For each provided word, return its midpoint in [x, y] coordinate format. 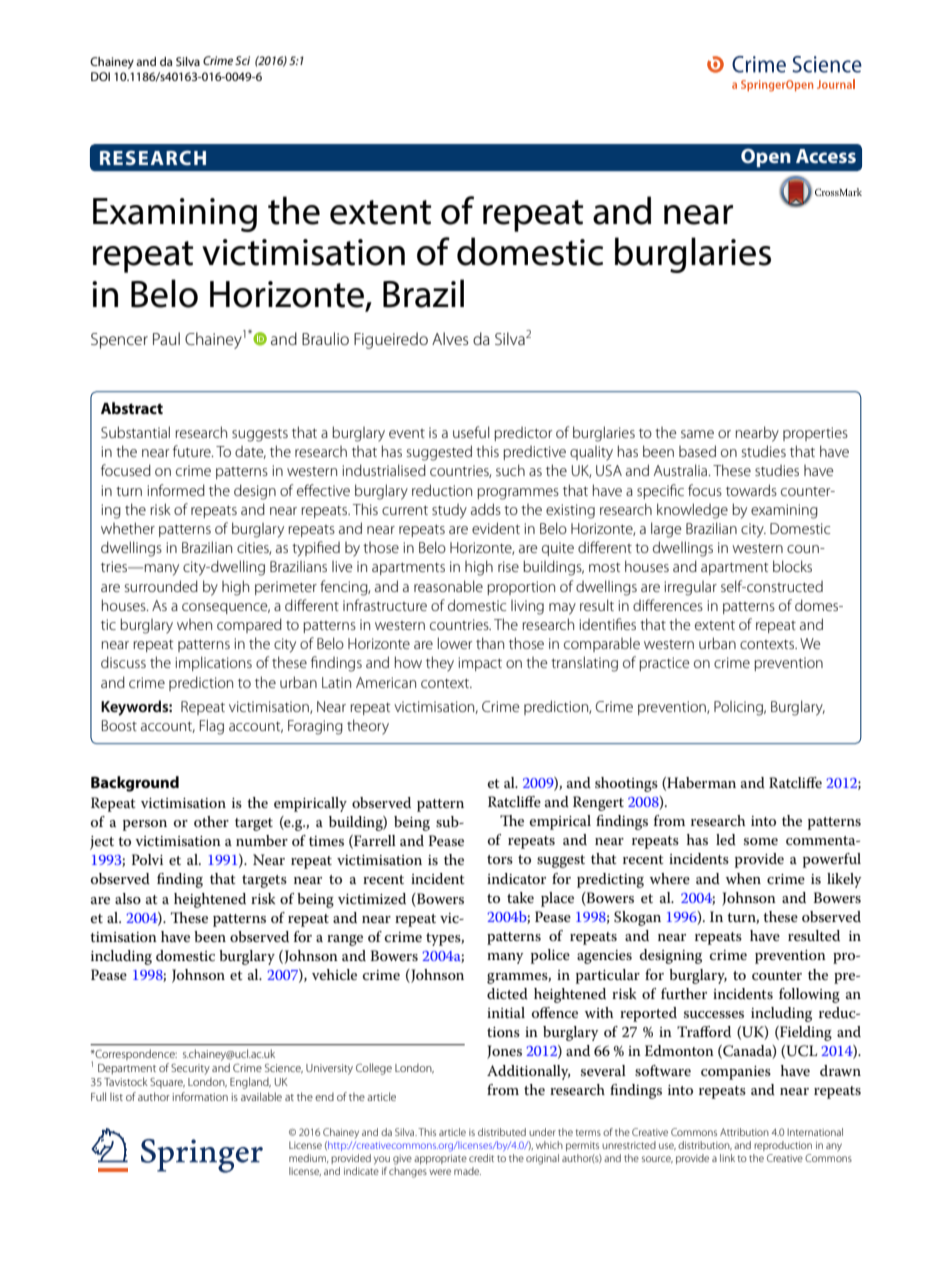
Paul [166, 338]
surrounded [161, 586]
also [128, 898]
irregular [690, 588]
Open [766, 158]
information [200, 1096]
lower [455, 643]
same [697, 434]
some [761, 841]
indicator [516, 878]
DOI [100, 76]
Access [826, 156]
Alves [450, 338]
